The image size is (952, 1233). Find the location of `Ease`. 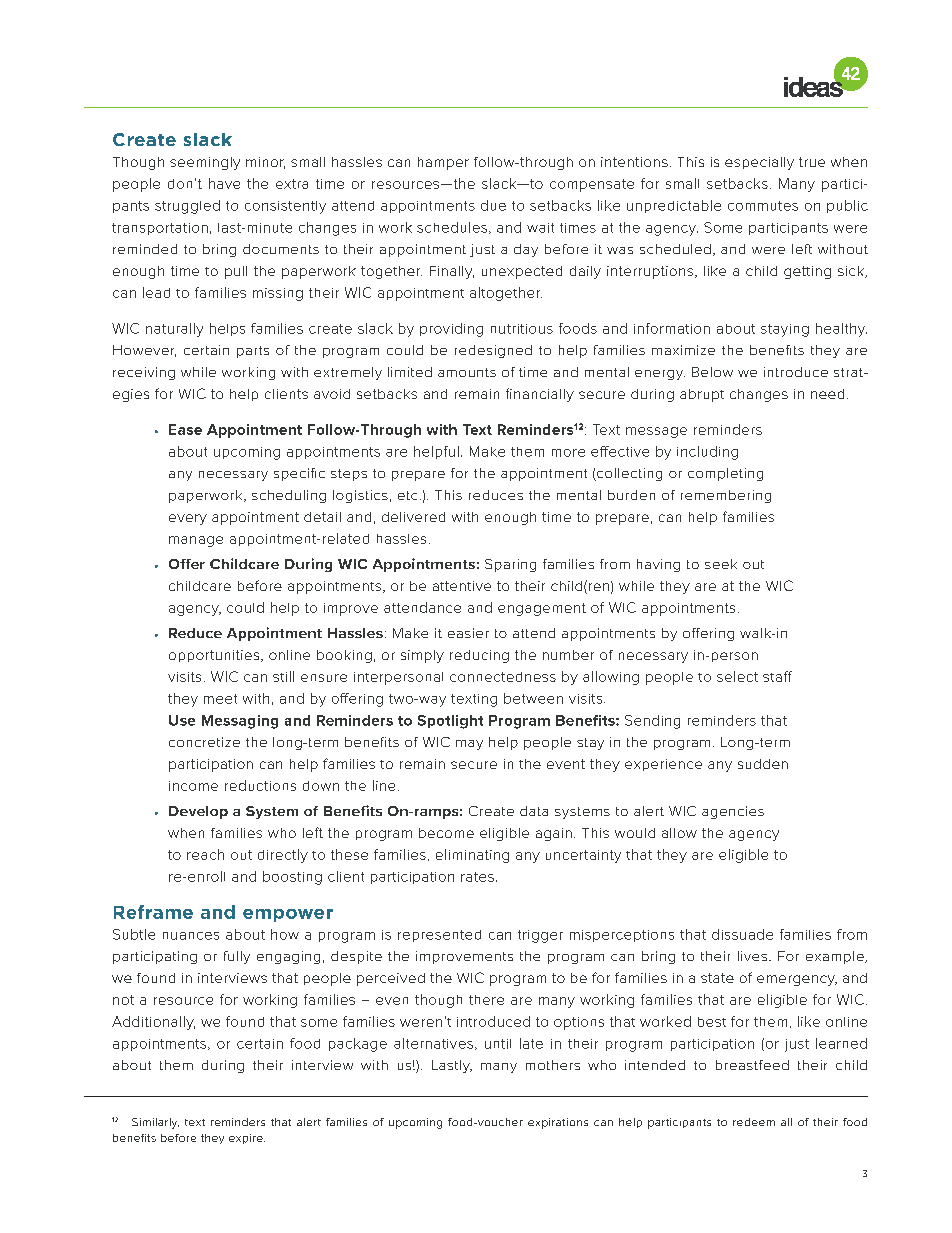

Ease is located at coordinates (185, 429).
